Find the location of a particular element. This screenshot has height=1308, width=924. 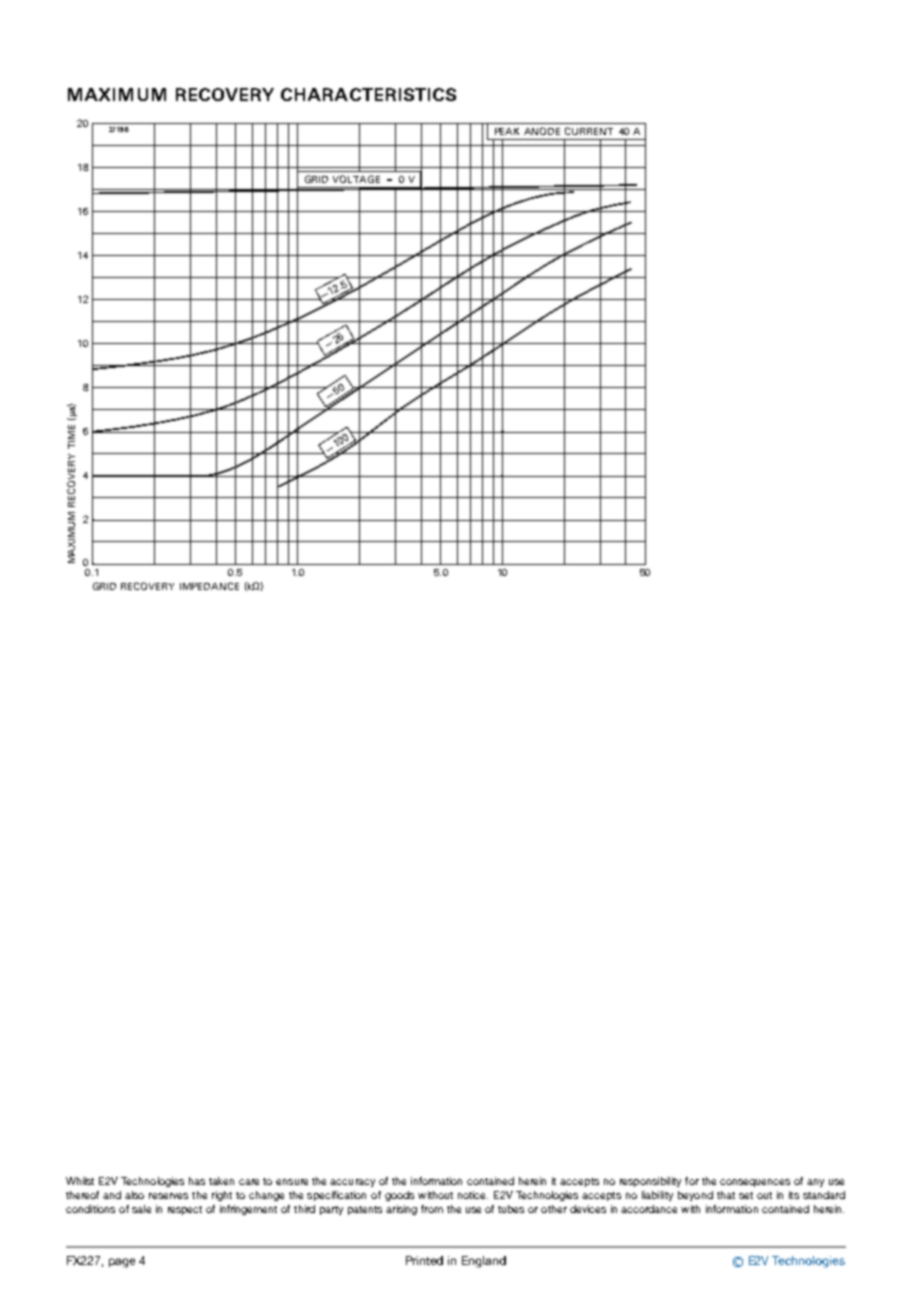

VOLTAGE is located at coordinates (356, 179).
